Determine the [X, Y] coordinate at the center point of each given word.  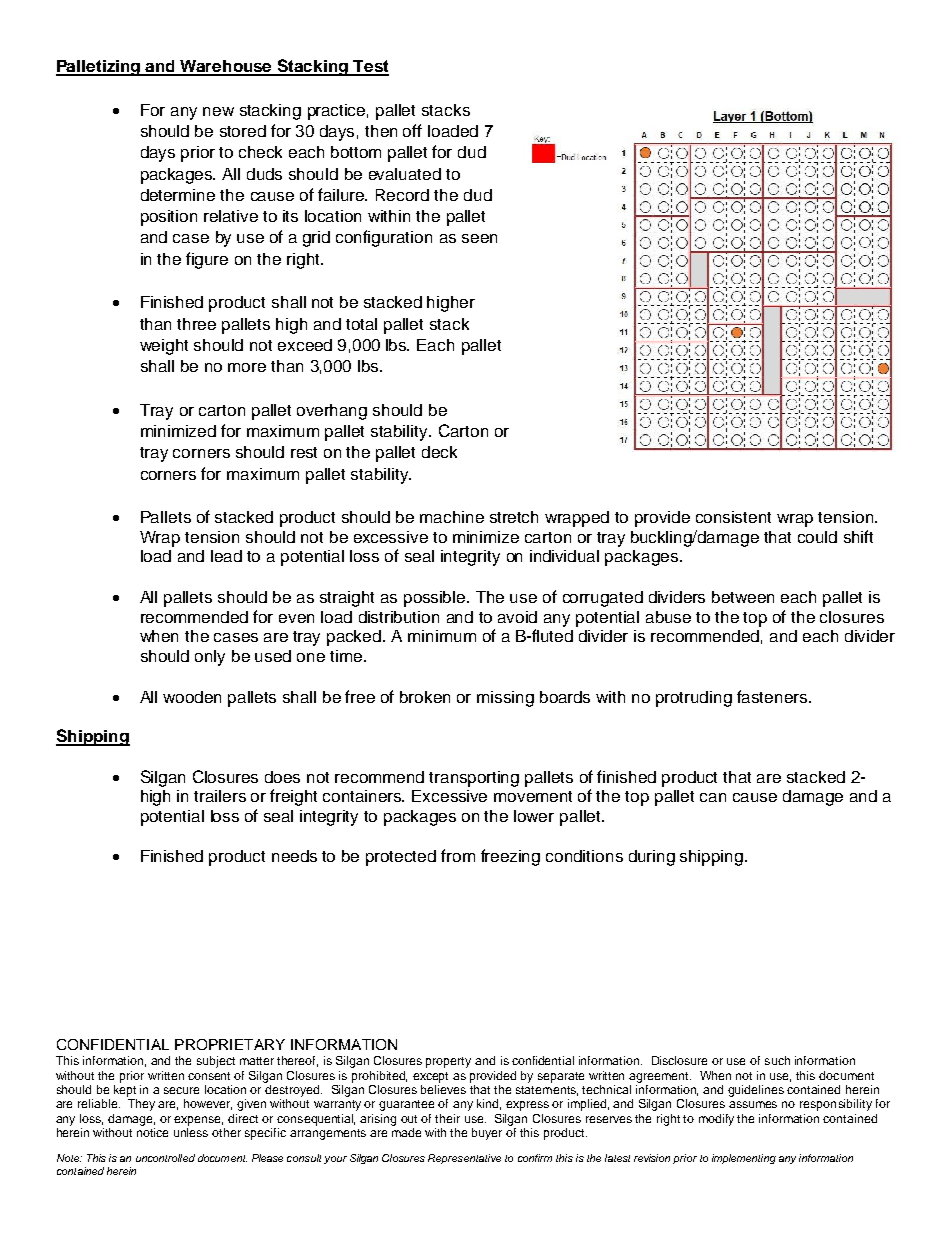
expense [198, 1121]
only [210, 658]
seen [479, 238]
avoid [517, 617]
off [412, 130]
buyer [487, 1134]
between [743, 597]
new [218, 111]
